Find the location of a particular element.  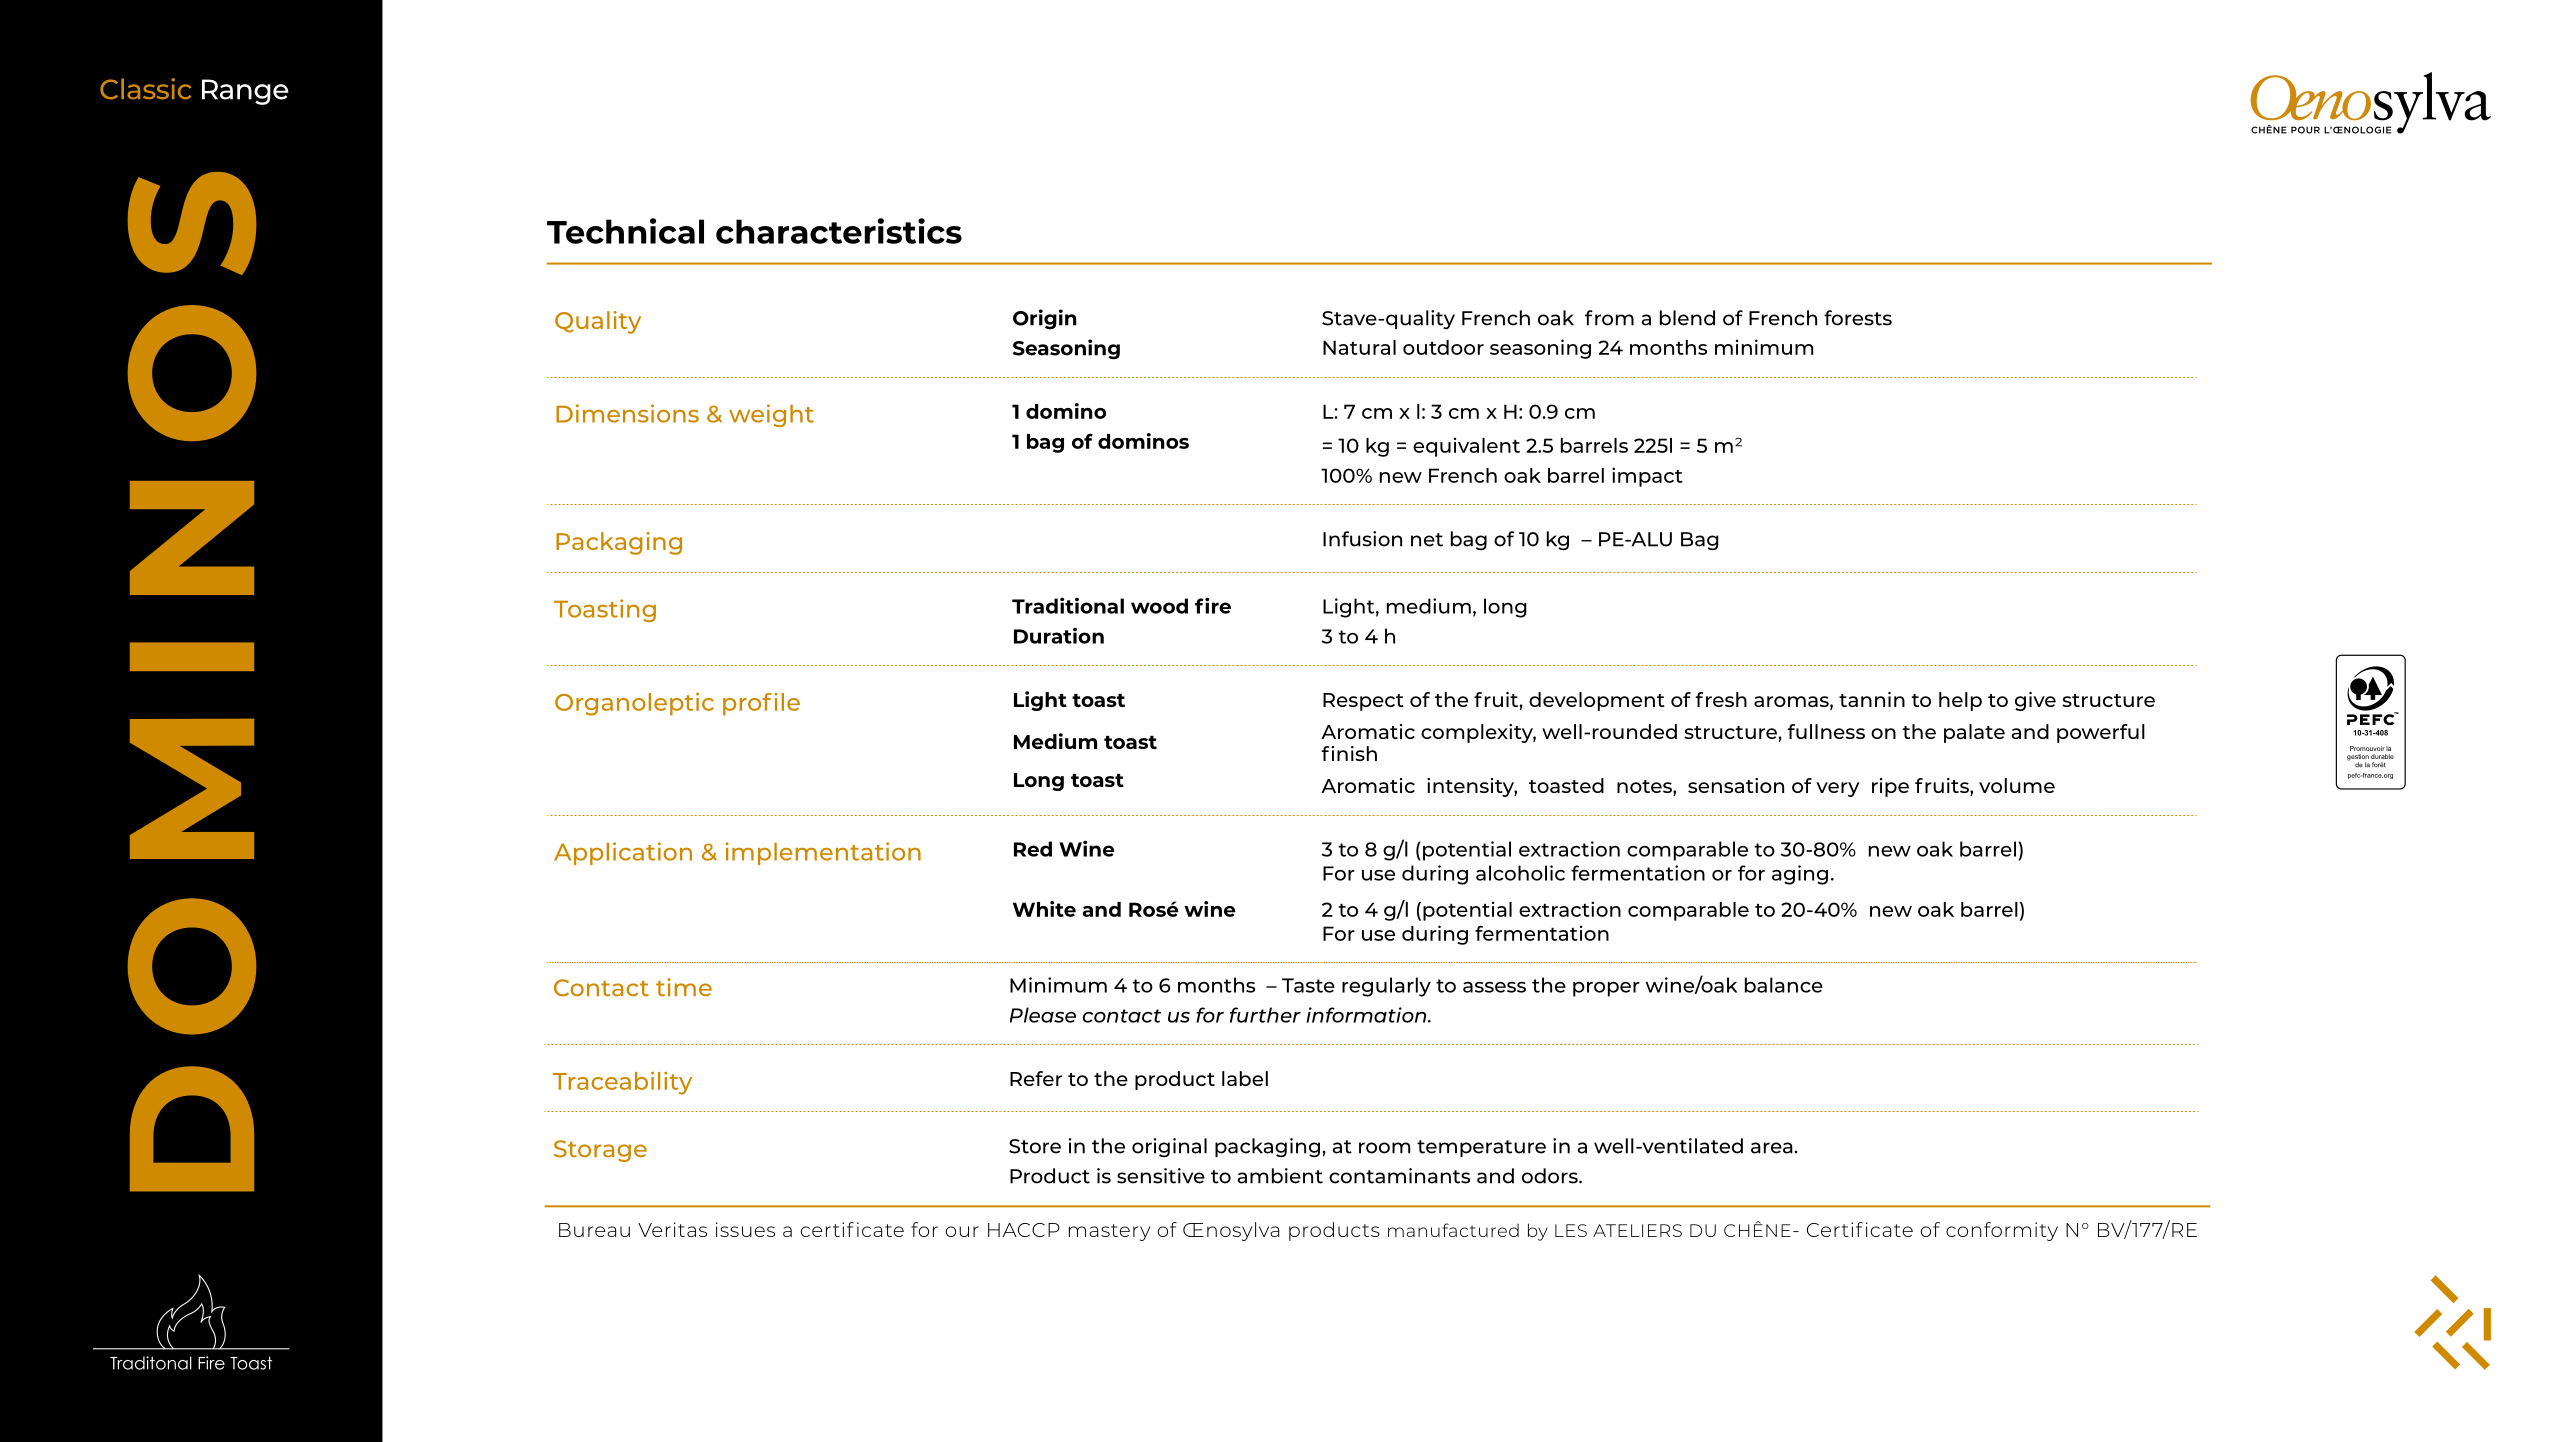

impact is located at coordinates (1647, 477).
